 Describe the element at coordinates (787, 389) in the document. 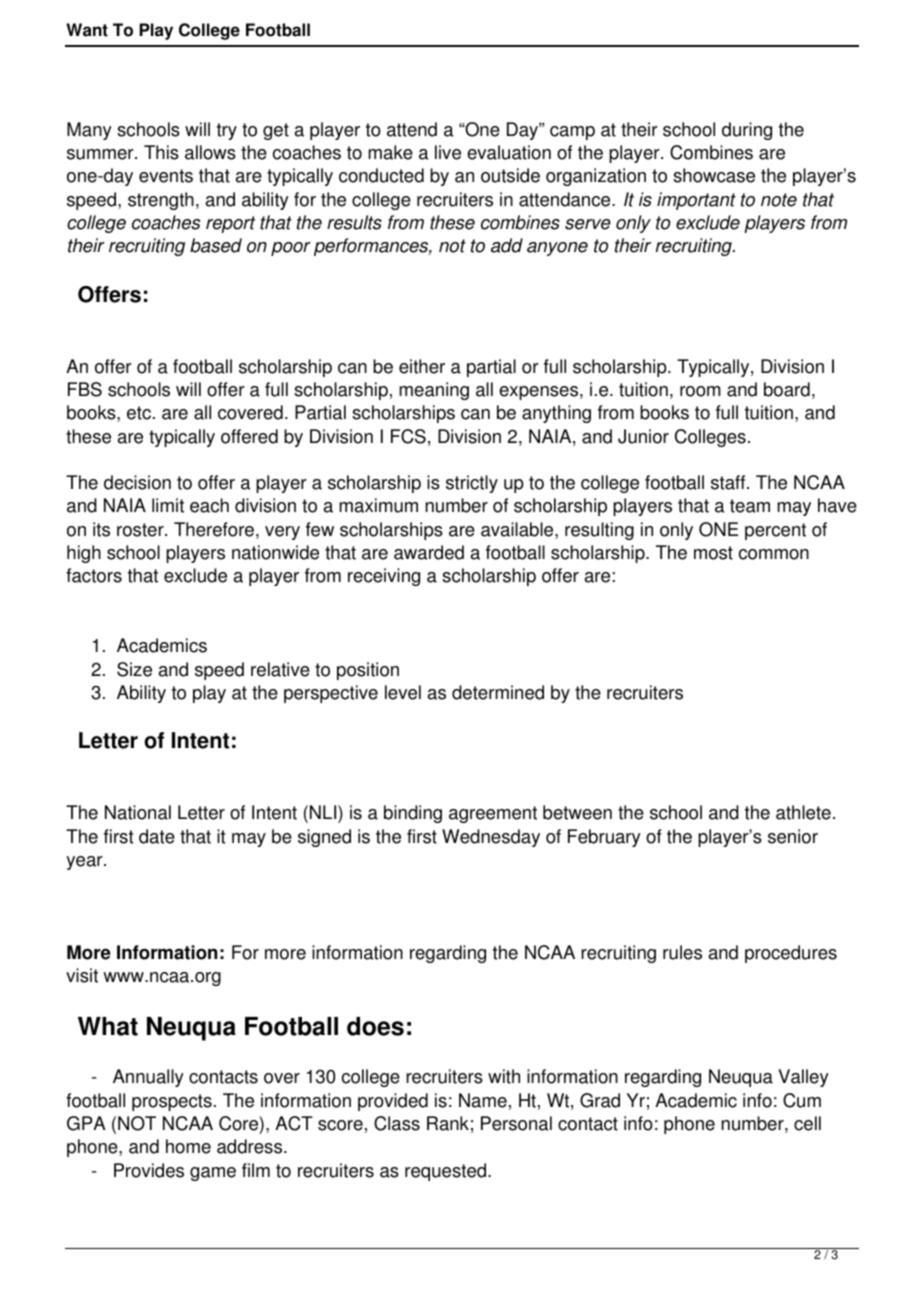

I see `board` at that location.
